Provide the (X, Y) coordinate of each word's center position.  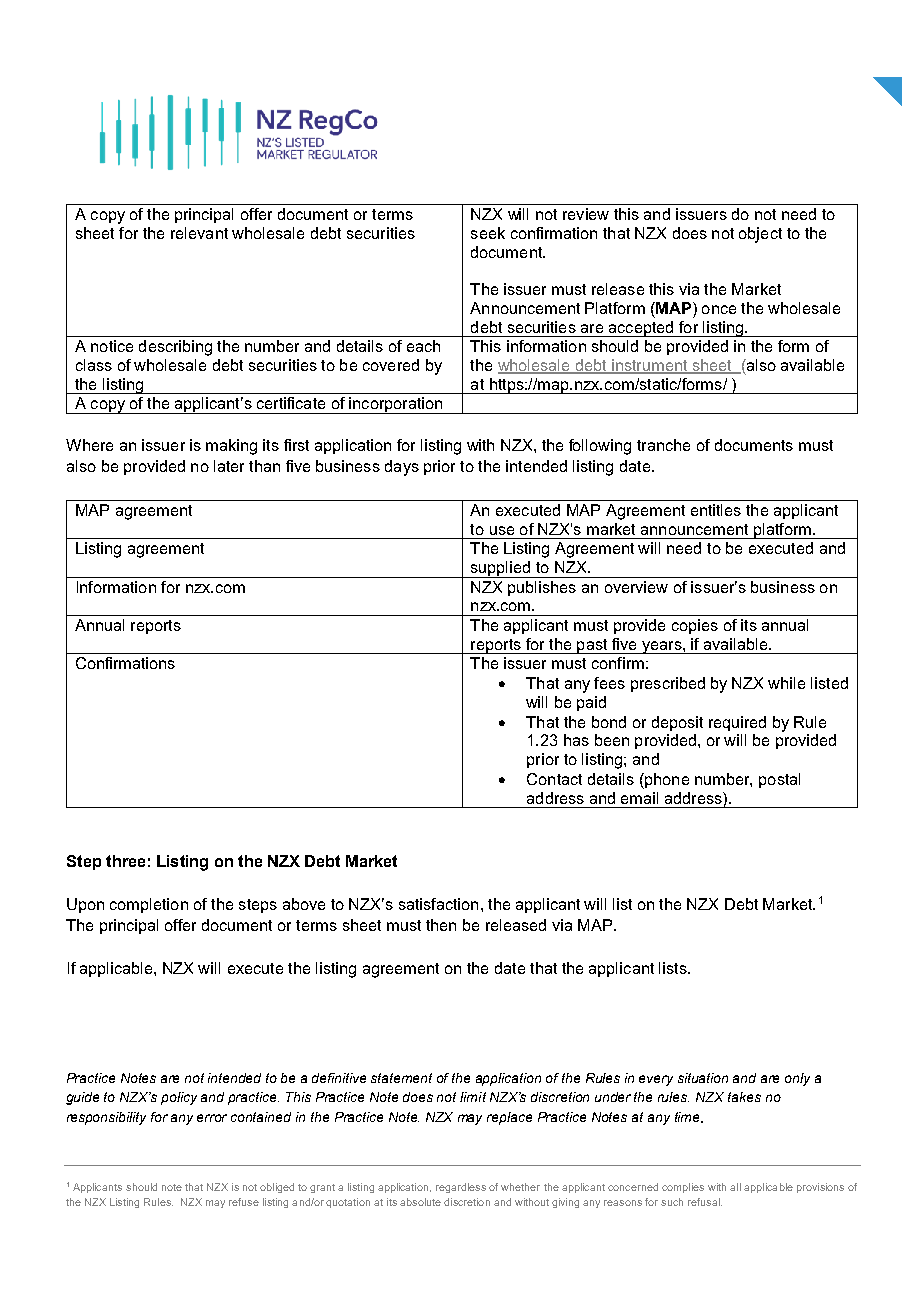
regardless (461, 1188)
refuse (244, 1202)
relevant (199, 233)
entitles (716, 510)
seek (488, 233)
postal (779, 780)
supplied (501, 569)
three (125, 861)
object (760, 235)
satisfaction (438, 904)
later (229, 466)
